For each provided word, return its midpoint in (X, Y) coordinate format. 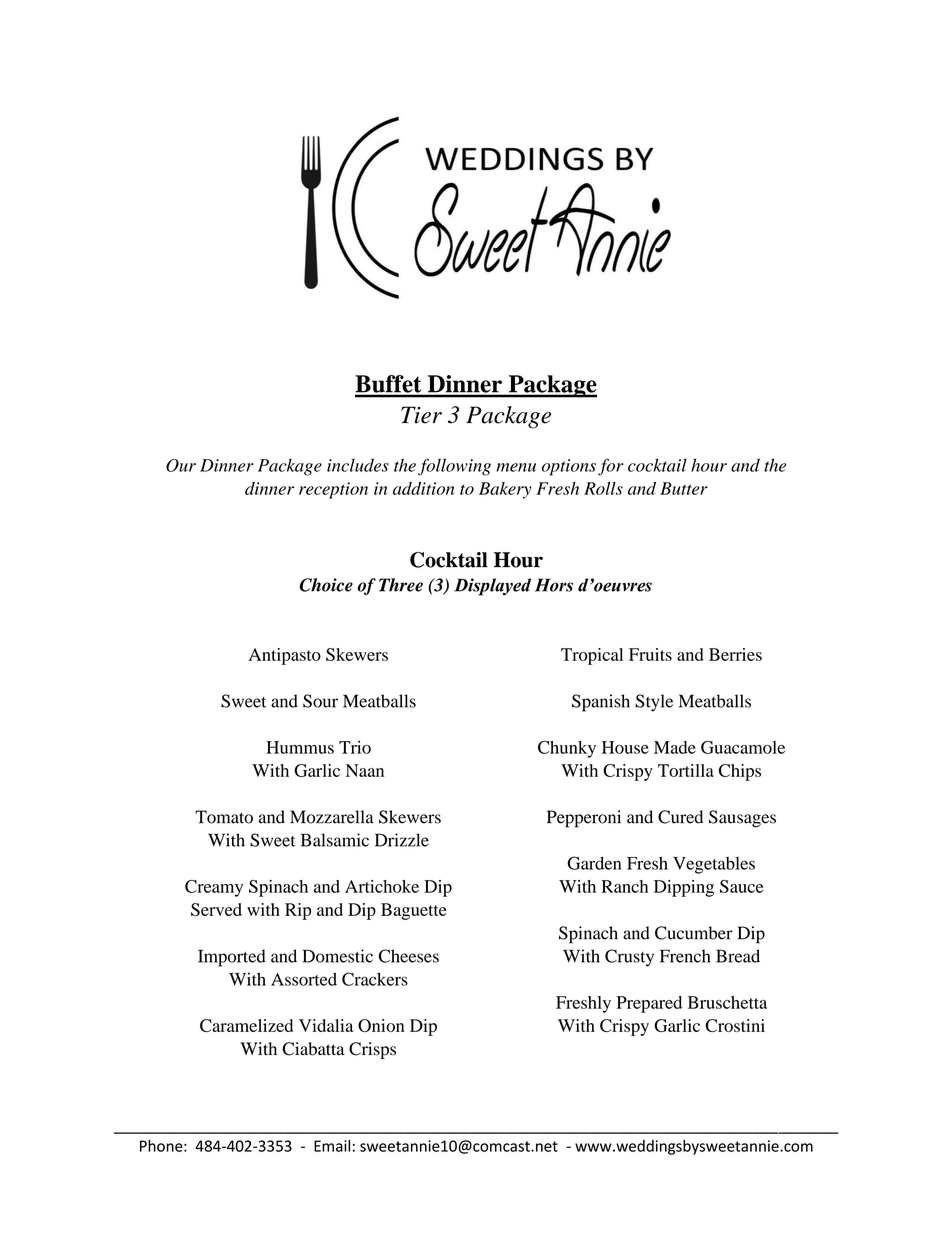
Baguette (414, 911)
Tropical (592, 656)
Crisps (372, 1050)
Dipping (684, 888)
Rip (298, 911)
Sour (320, 701)
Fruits (650, 654)
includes (358, 465)
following (454, 467)
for (611, 467)
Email (332, 1146)
